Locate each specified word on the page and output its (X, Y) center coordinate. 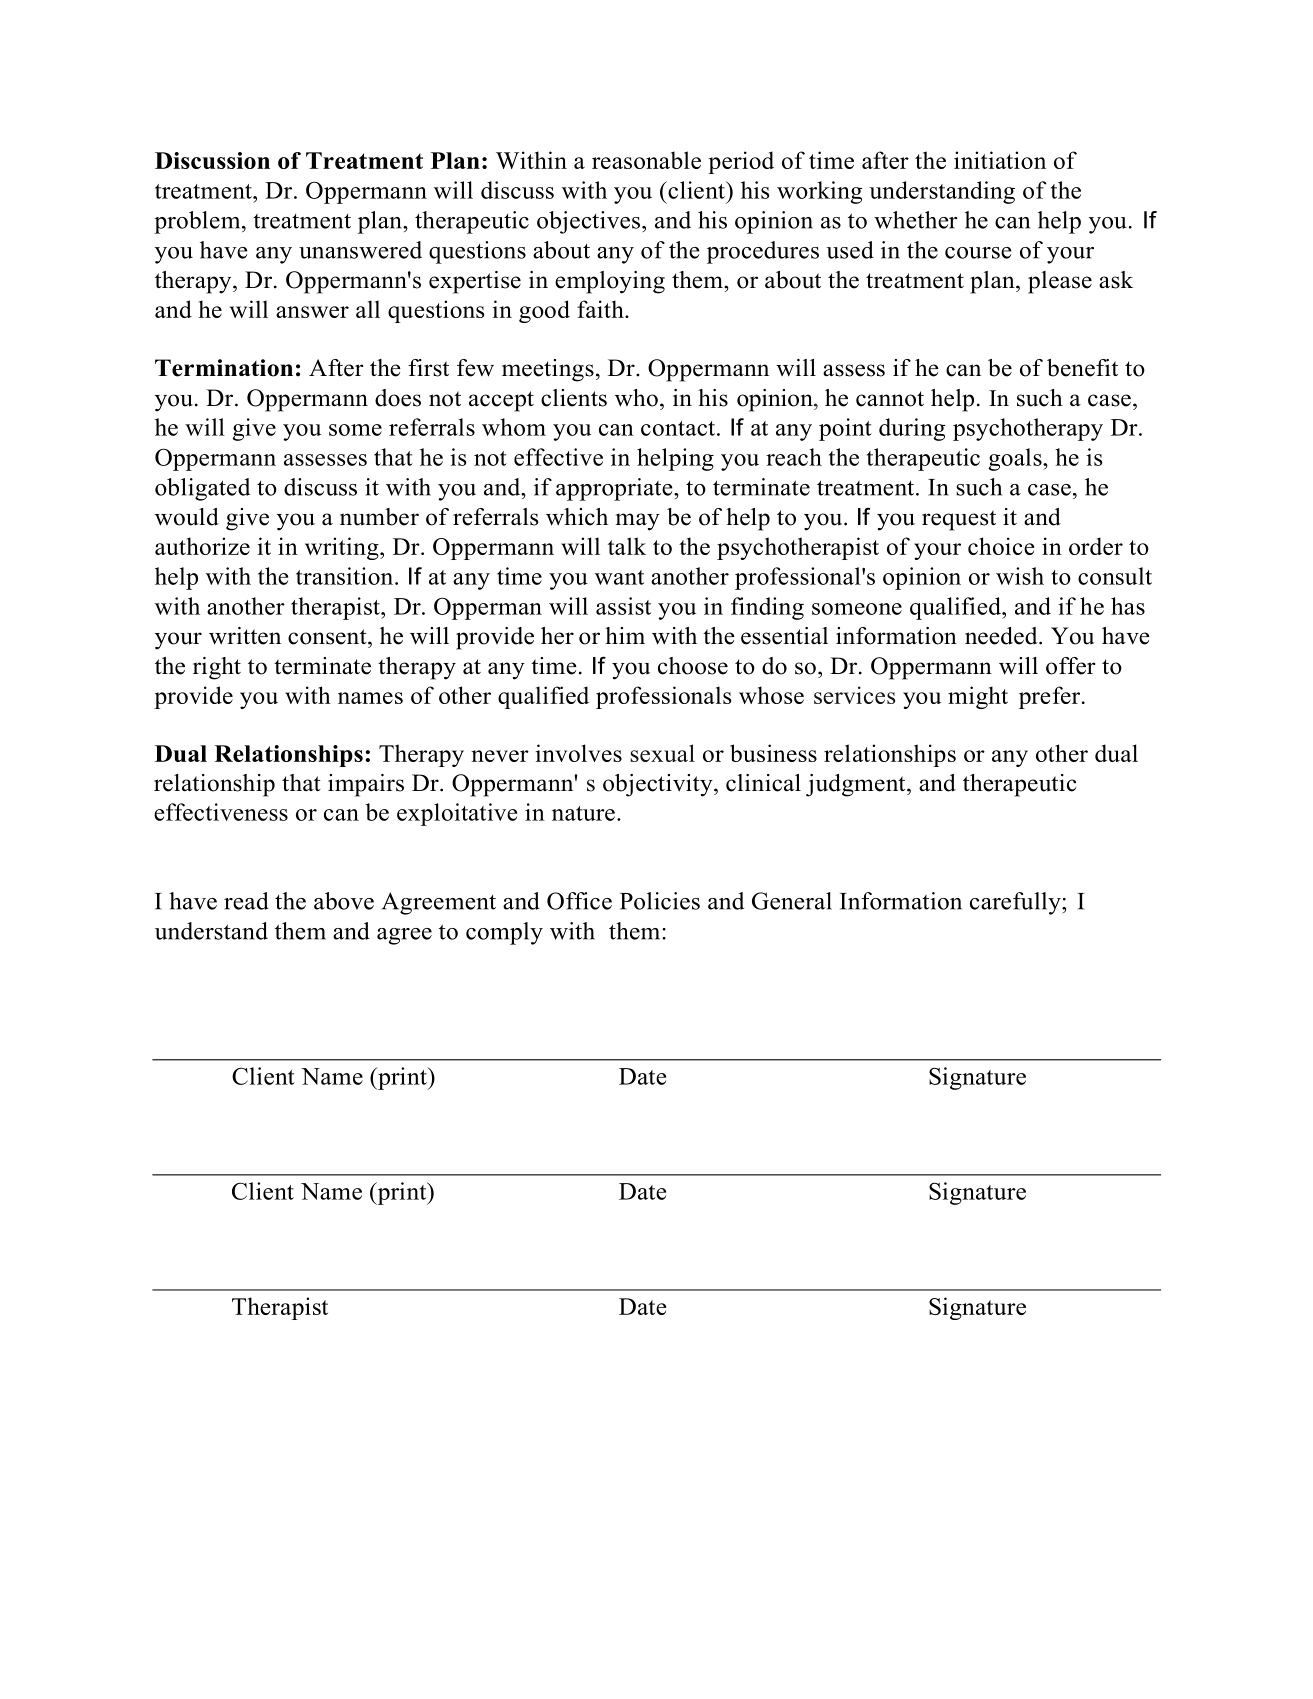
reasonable (646, 160)
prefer (1051, 697)
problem (198, 222)
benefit (1082, 368)
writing (343, 548)
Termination (224, 368)
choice (1001, 546)
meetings (548, 370)
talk (627, 546)
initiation (1000, 160)
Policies (660, 901)
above (344, 901)
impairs (366, 785)
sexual (662, 753)
